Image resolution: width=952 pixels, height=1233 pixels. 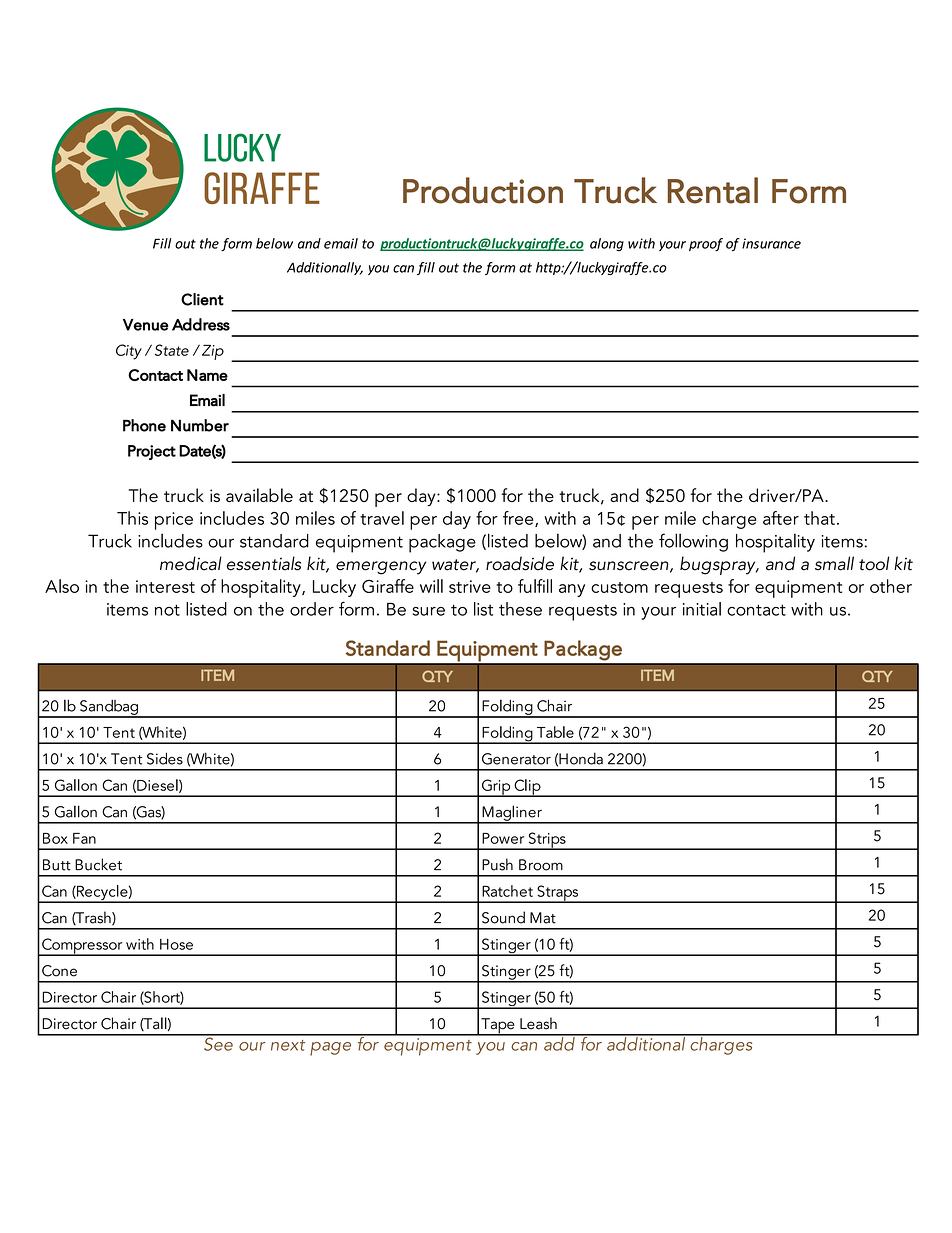 I want to click on after, so click(x=781, y=518).
